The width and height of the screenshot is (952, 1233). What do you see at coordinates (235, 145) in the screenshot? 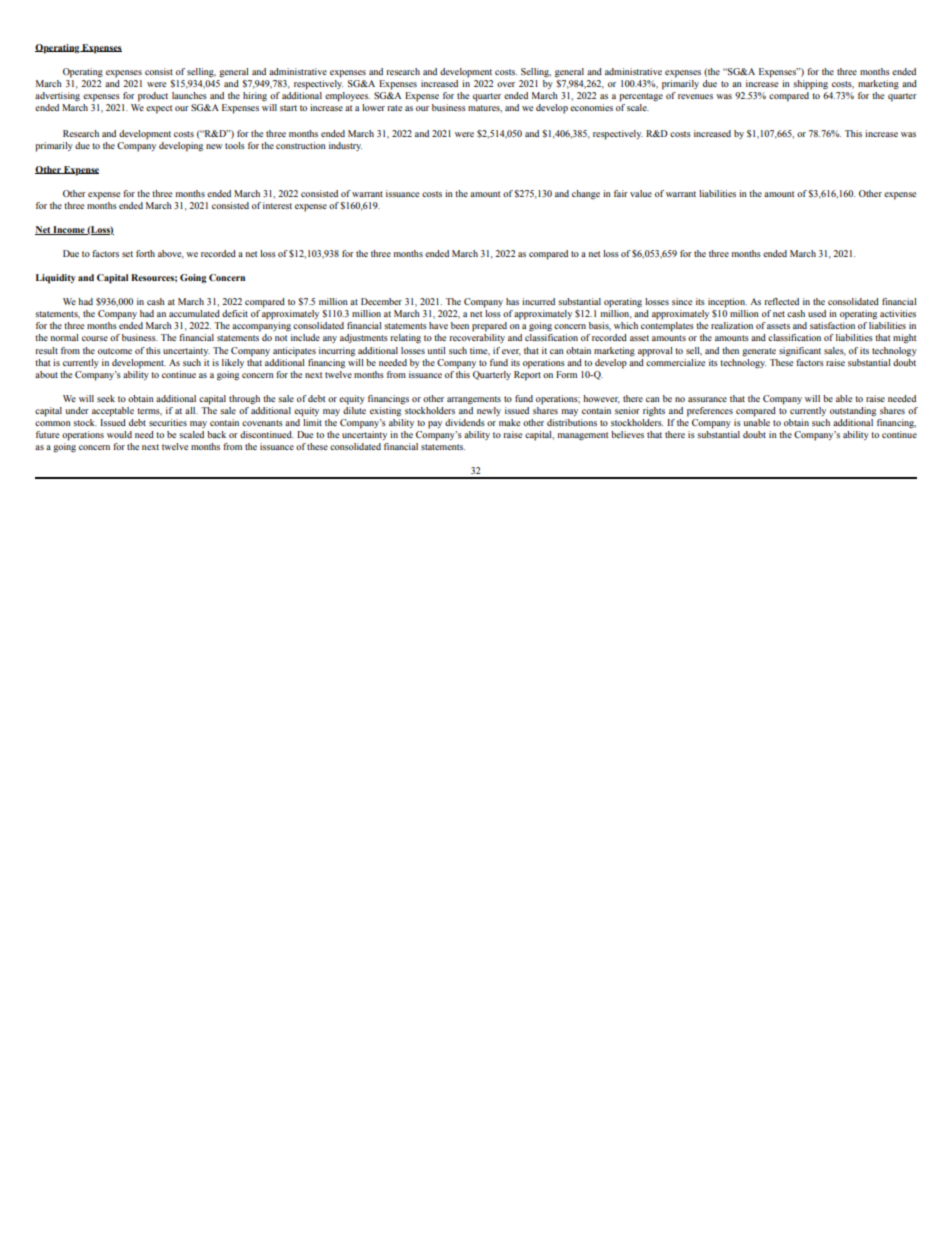
I see `tools` at bounding box center [235, 145].
